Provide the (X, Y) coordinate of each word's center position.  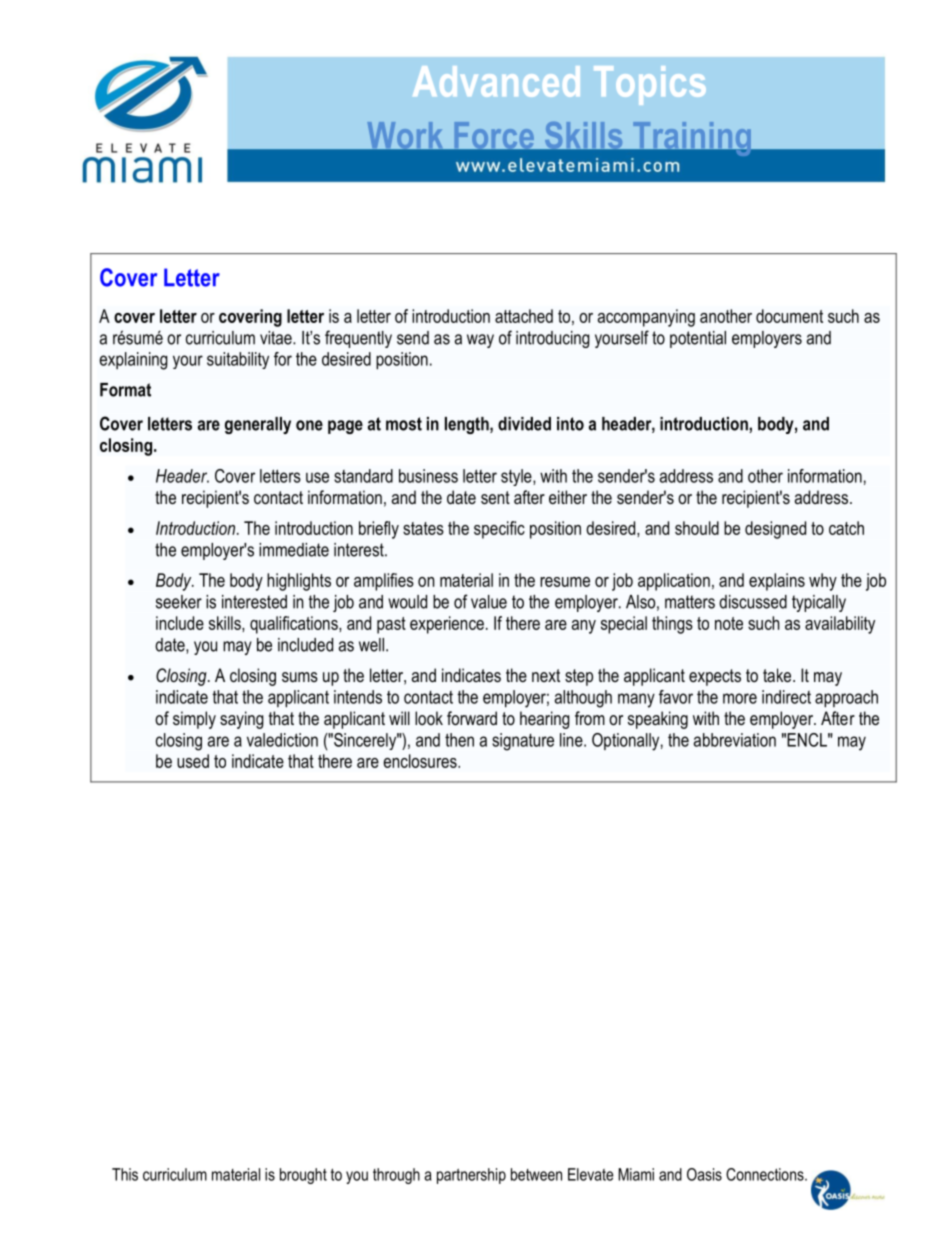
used (193, 761)
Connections (766, 1174)
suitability (238, 360)
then (459, 740)
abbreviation (735, 740)
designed (775, 530)
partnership (471, 1176)
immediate (294, 550)
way (480, 341)
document (789, 316)
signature (523, 742)
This (125, 1174)
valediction (282, 740)
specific (499, 530)
